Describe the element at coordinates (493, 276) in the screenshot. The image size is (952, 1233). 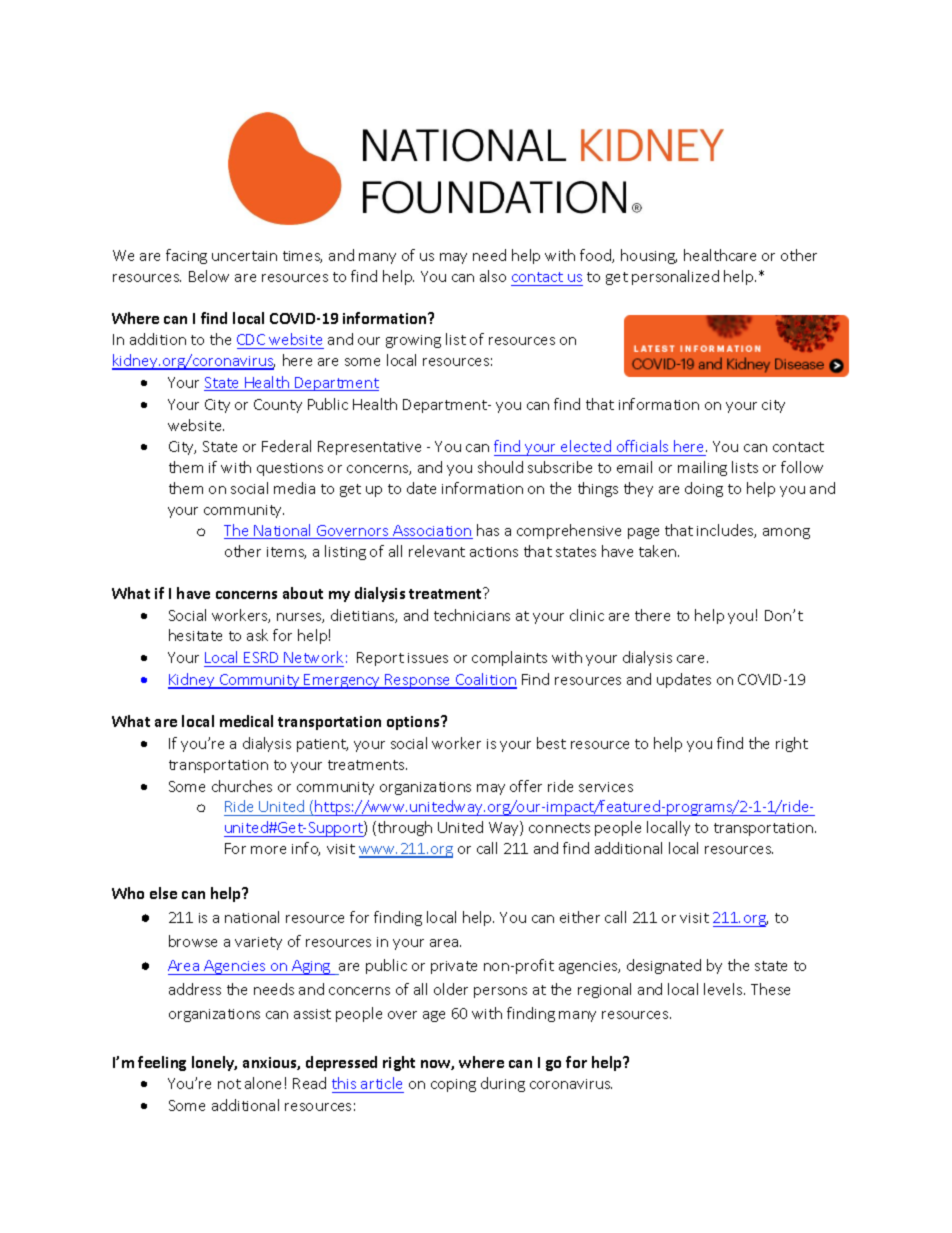
I see `also` at that location.
